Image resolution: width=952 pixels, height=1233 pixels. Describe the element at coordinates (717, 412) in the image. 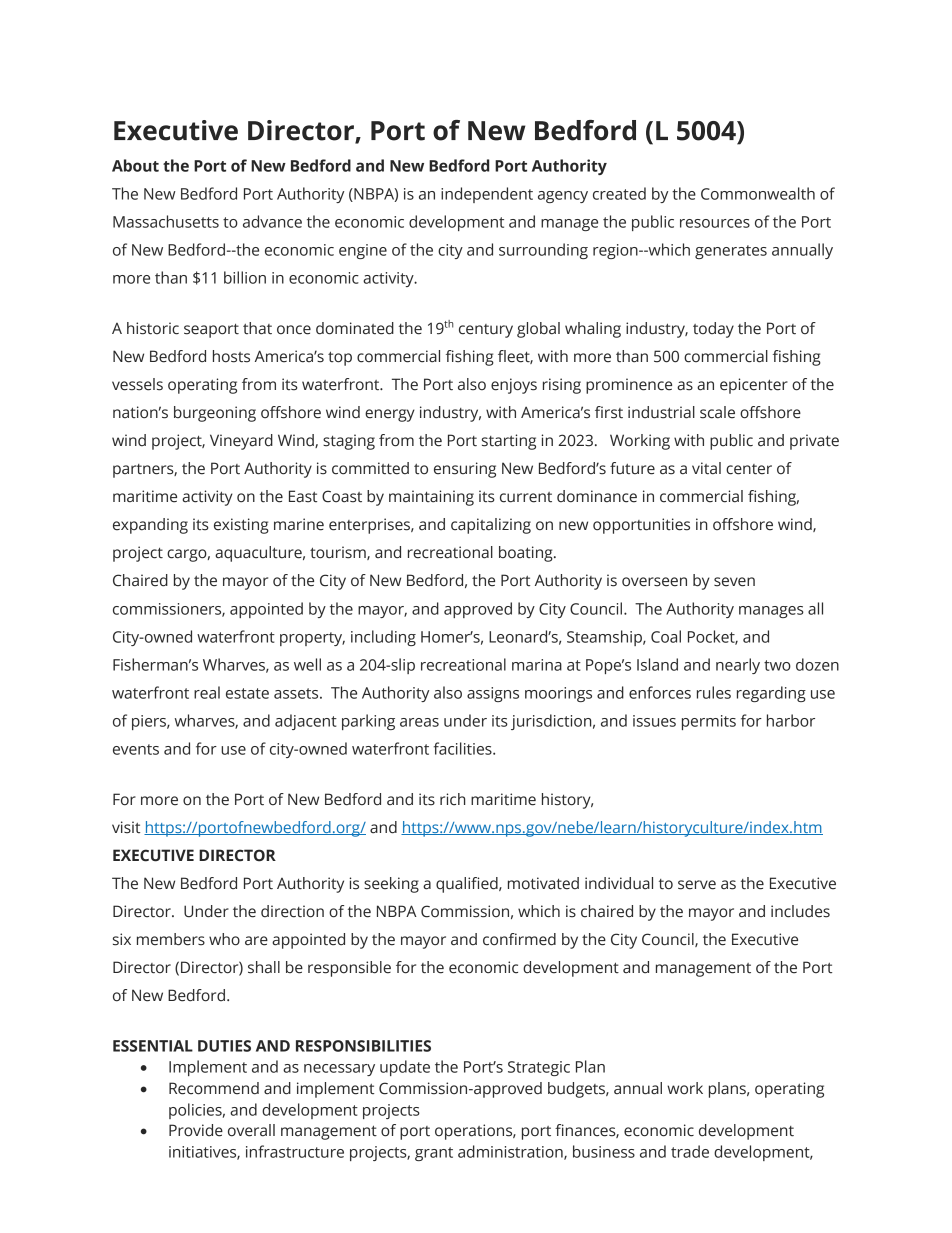

I see `scale` at that location.
